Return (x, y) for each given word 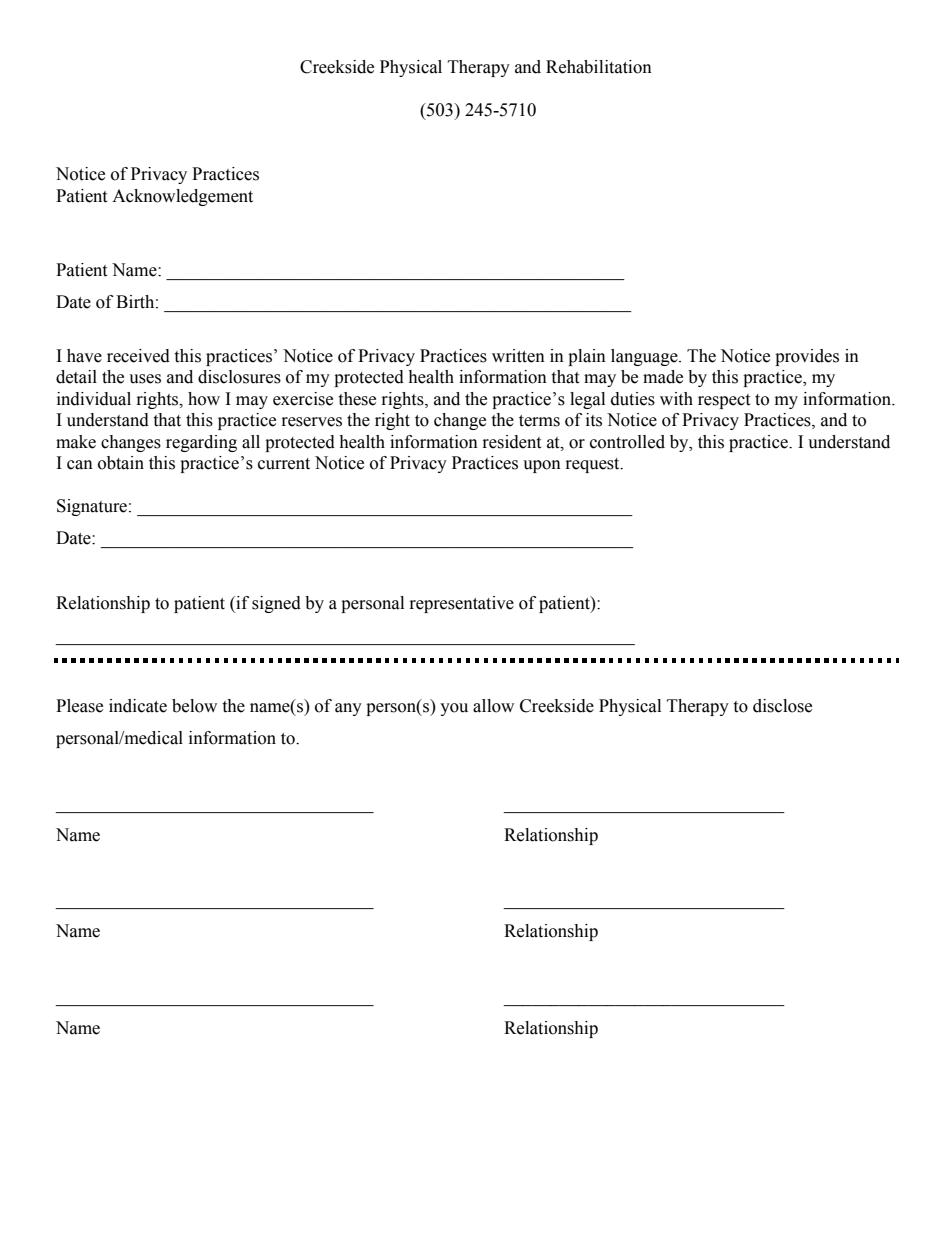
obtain (121, 463)
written (518, 356)
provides (807, 357)
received (138, 356)
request (594, 465)
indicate (138, 706)
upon (542, 466)
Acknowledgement (182, 197)
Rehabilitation (599, 67)
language (645, 357)
